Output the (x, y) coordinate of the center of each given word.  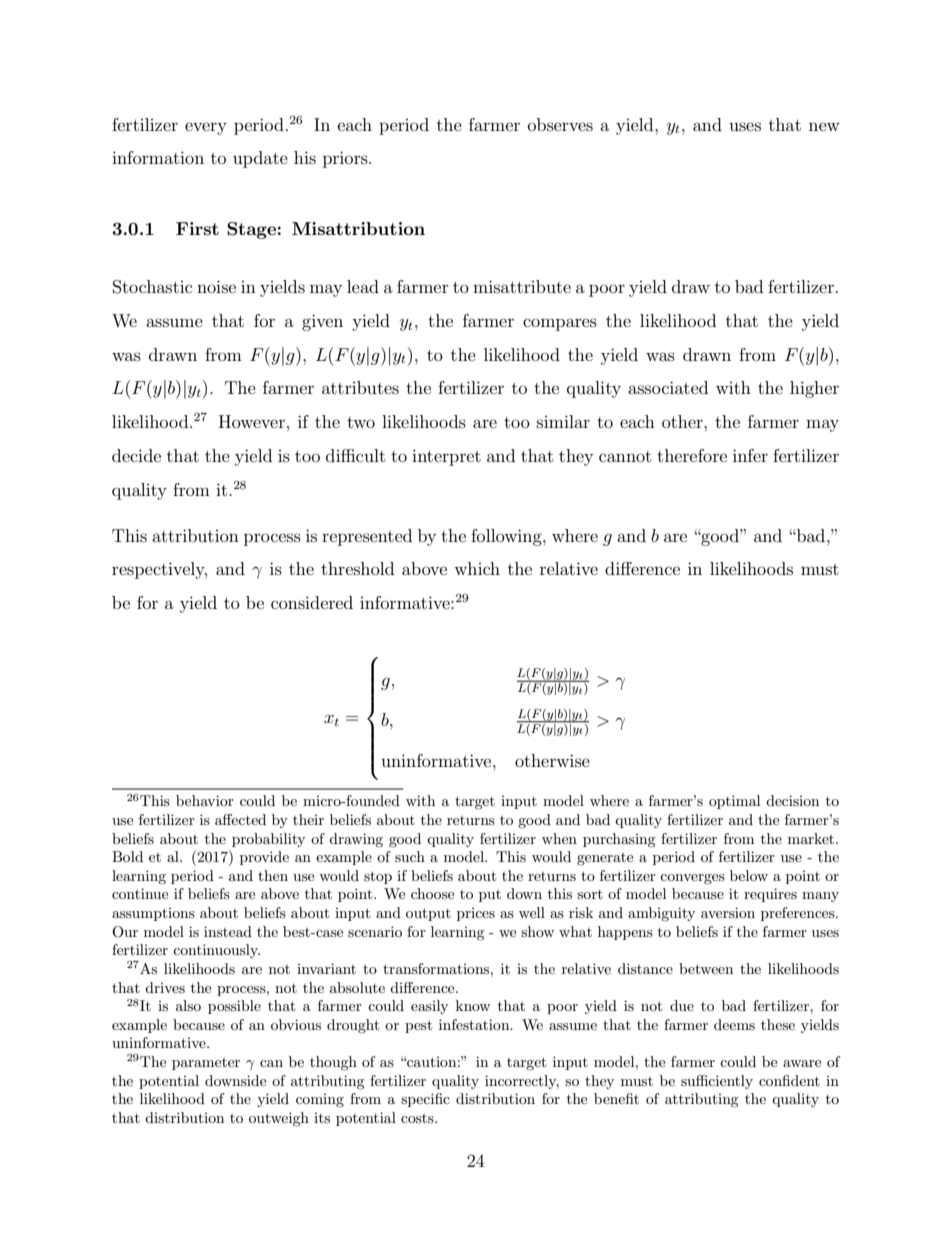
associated (668, 387)
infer (750, 455)
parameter (206, 1064)
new (824, 126)
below (749, 875)
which (477, 568)
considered (312, 602)
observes (560, 124)
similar (563, 421)
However (252, 421)
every (206, 128)
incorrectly (522, 1082)
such (410, 856)
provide (264, 858)
